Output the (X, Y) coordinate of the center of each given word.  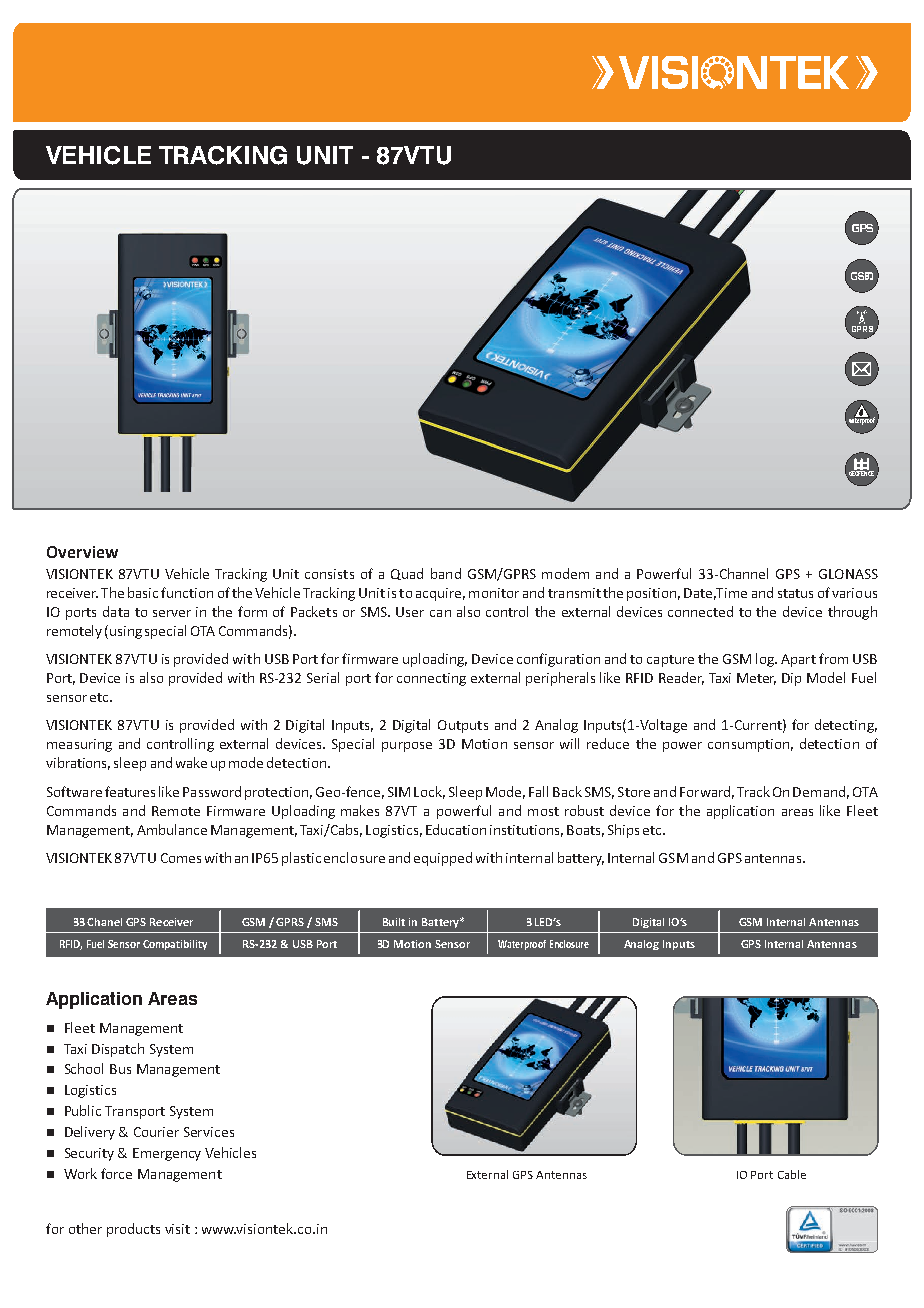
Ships (623, 831)
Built (394, 922)
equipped (443, 859)
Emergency (167, 1154)
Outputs (463, 726)
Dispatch (118, 1050)
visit (177, 1229)
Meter (756, 679)
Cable (792, 1174)
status (795, 593)
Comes (181, 858)
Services (209, 1132)
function (187, 592)
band (446, 573)
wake (191, 762)
